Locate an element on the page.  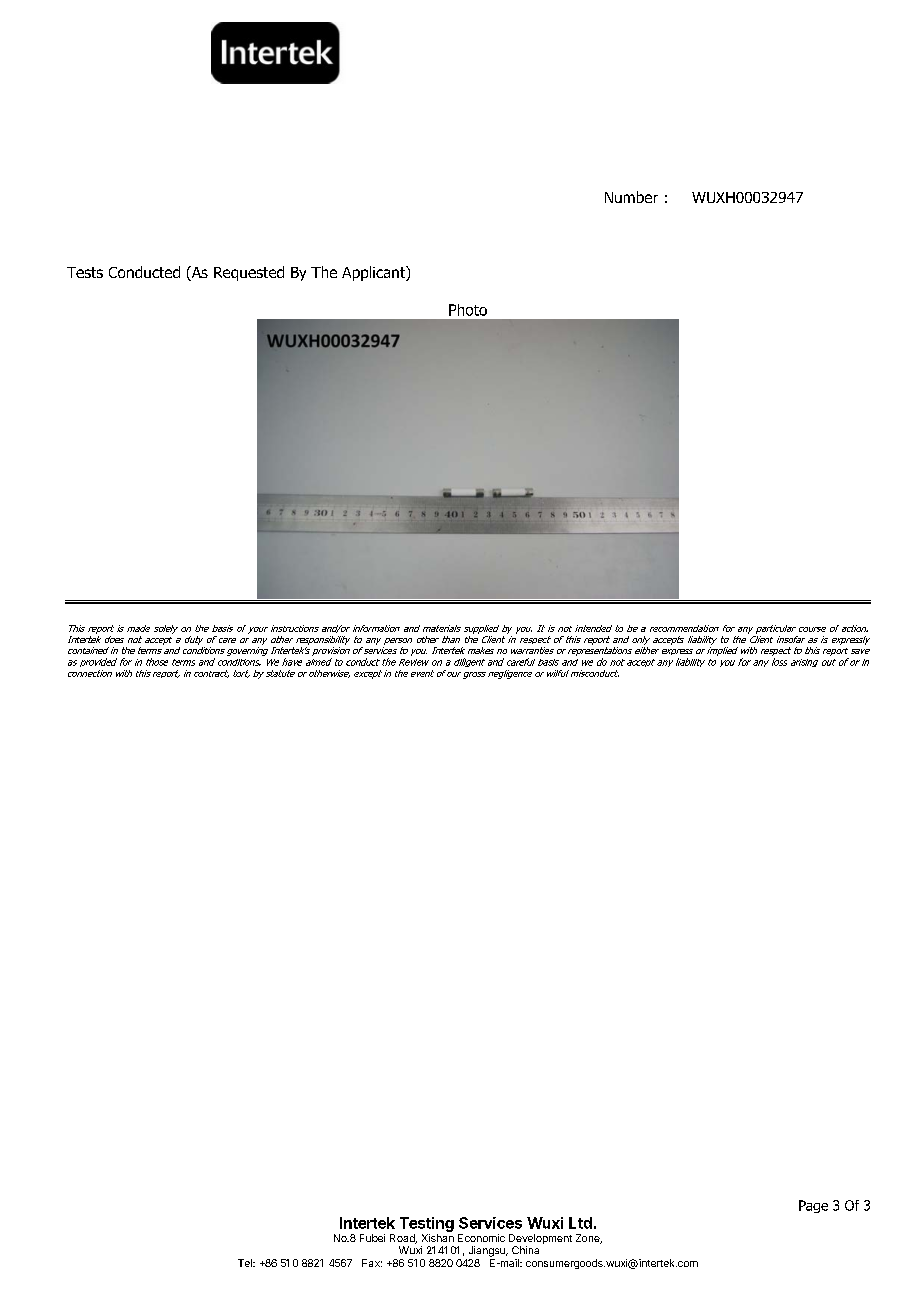
Photo is located at coordinates (468, 310).
